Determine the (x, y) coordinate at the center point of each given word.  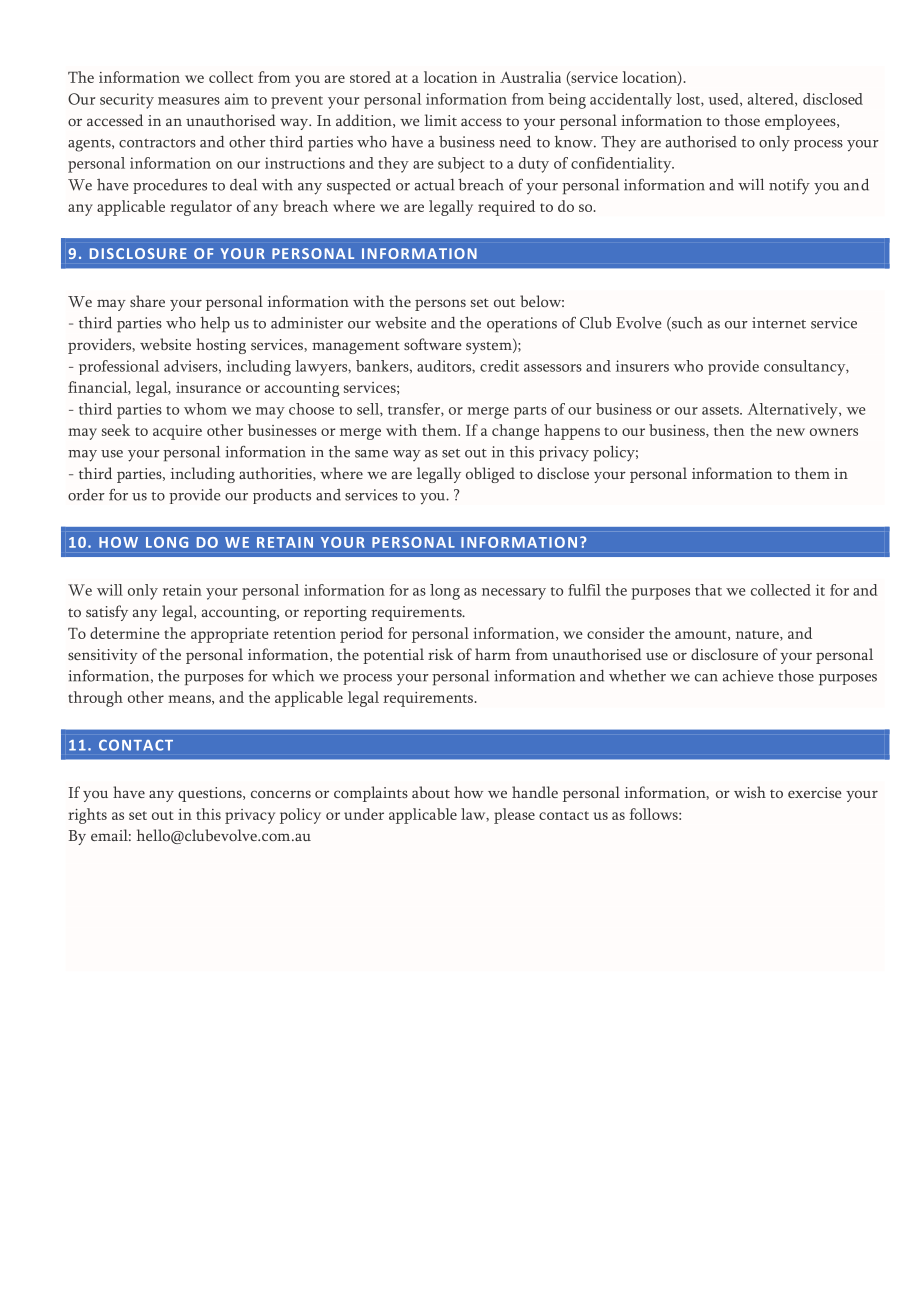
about (431, 792)
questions (211, 794)
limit (440, 120)
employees (801, 122)
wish (750, 792)
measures (189, 101)
